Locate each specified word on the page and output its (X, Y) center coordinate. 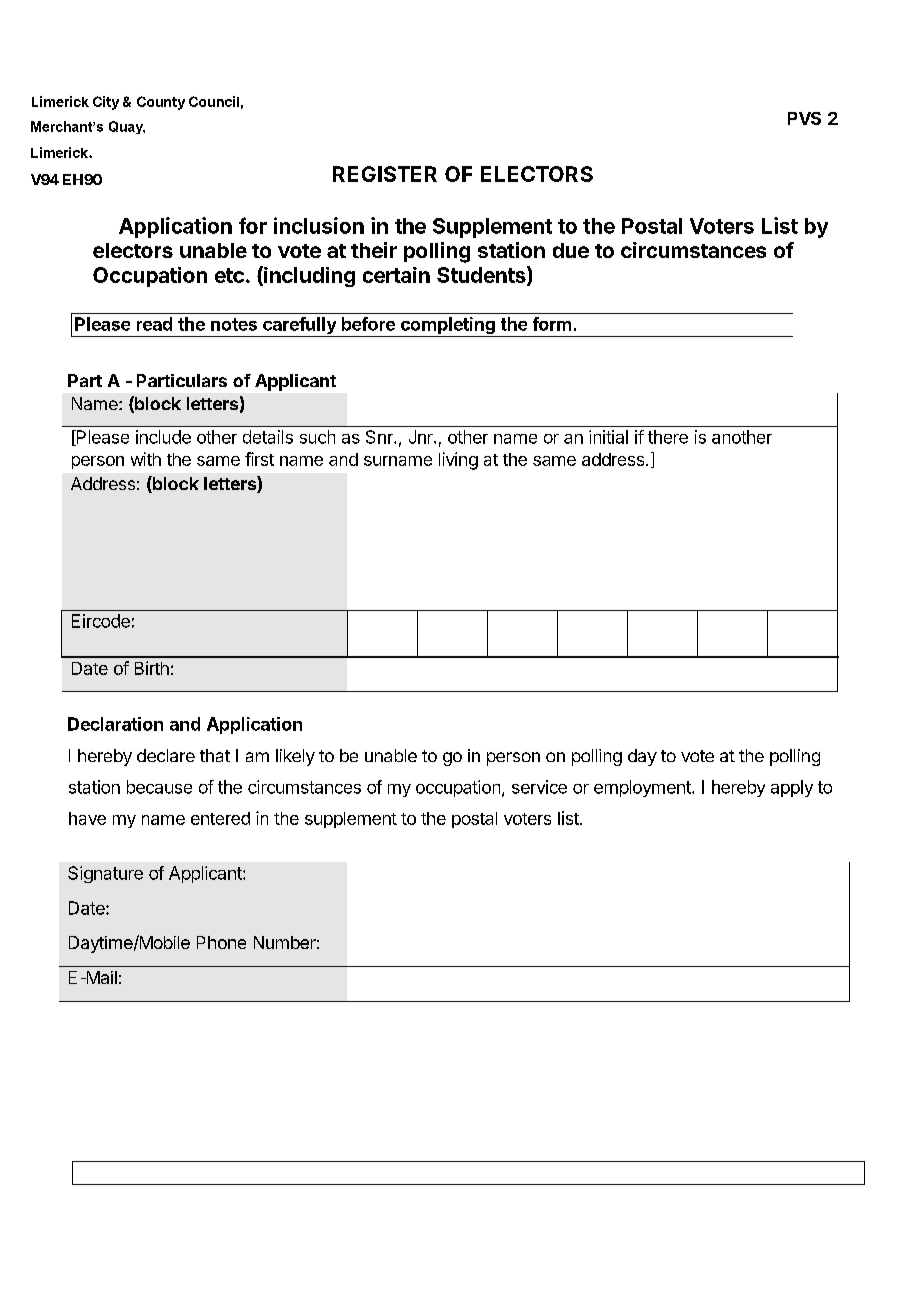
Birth (152, 668)
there (668, 437)
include (163, 437)
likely (295, 757)
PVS (804, 118)
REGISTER (385, 174)
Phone (221, 942)
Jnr (422, 437)
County (161, 103)
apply (792, 788)
